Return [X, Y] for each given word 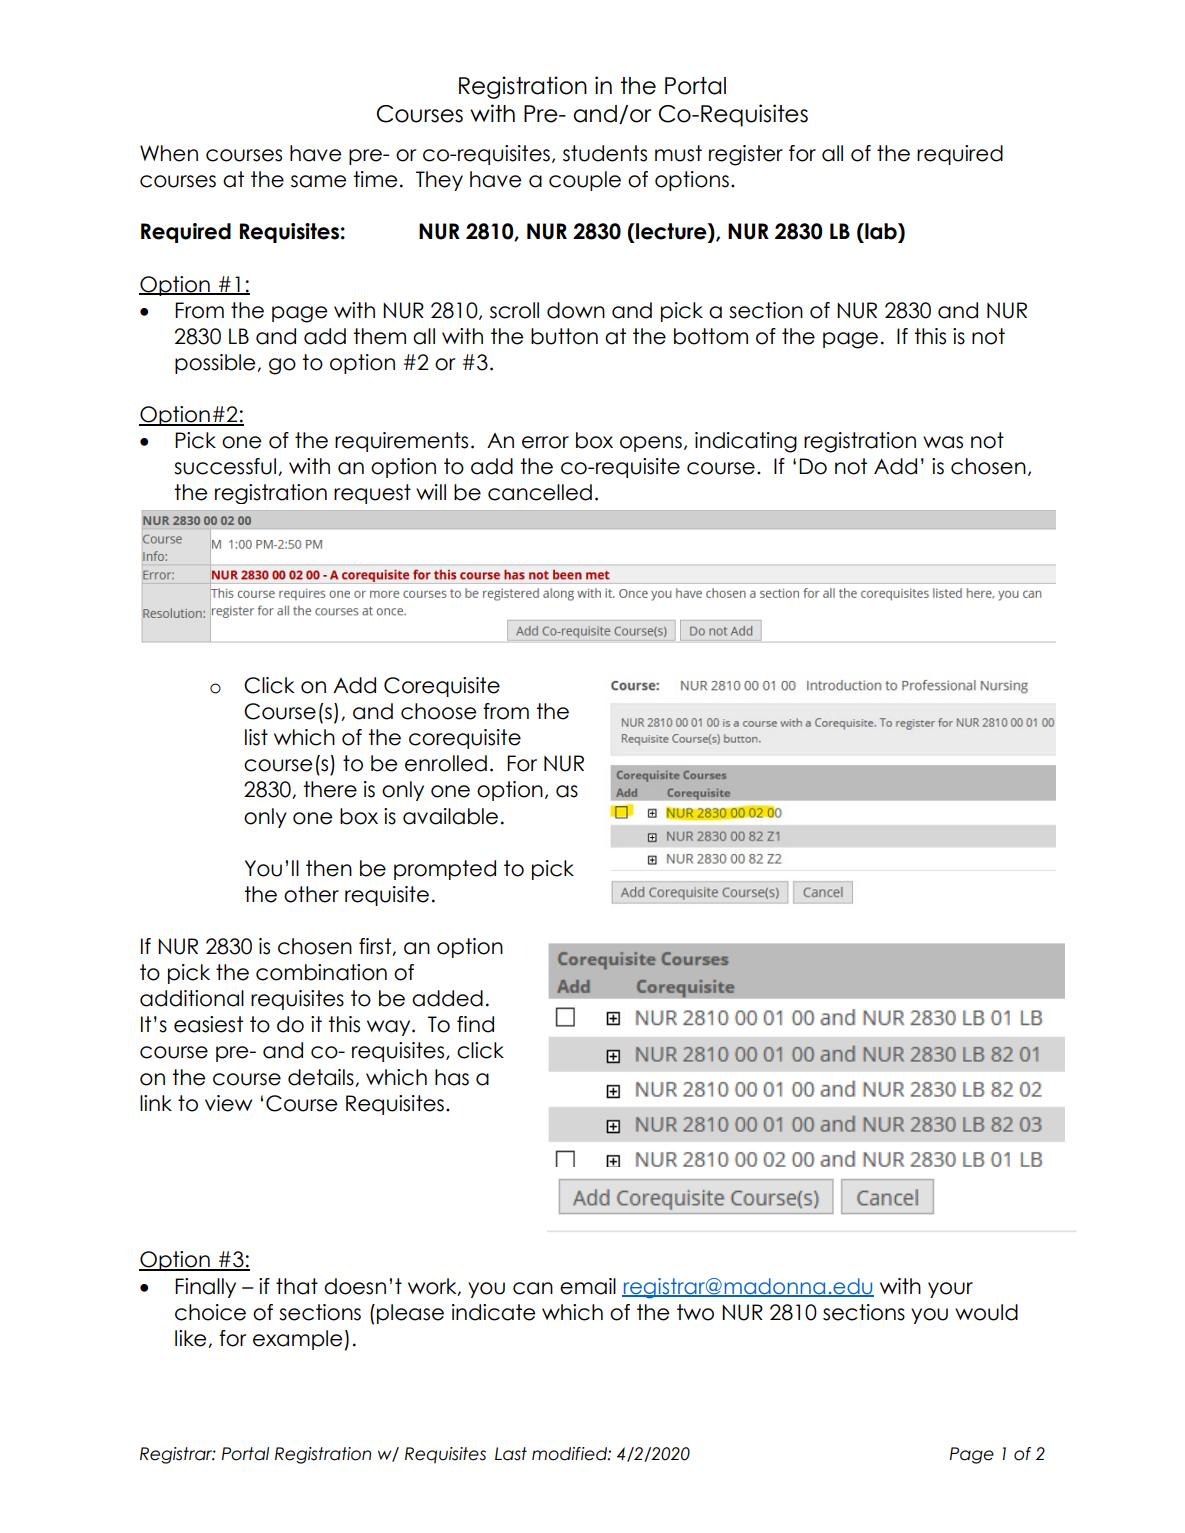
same [318, 181]
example [297, 1340]
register [746, 155]
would [986, 1312]
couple [585, 181]
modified [570, 1454]
